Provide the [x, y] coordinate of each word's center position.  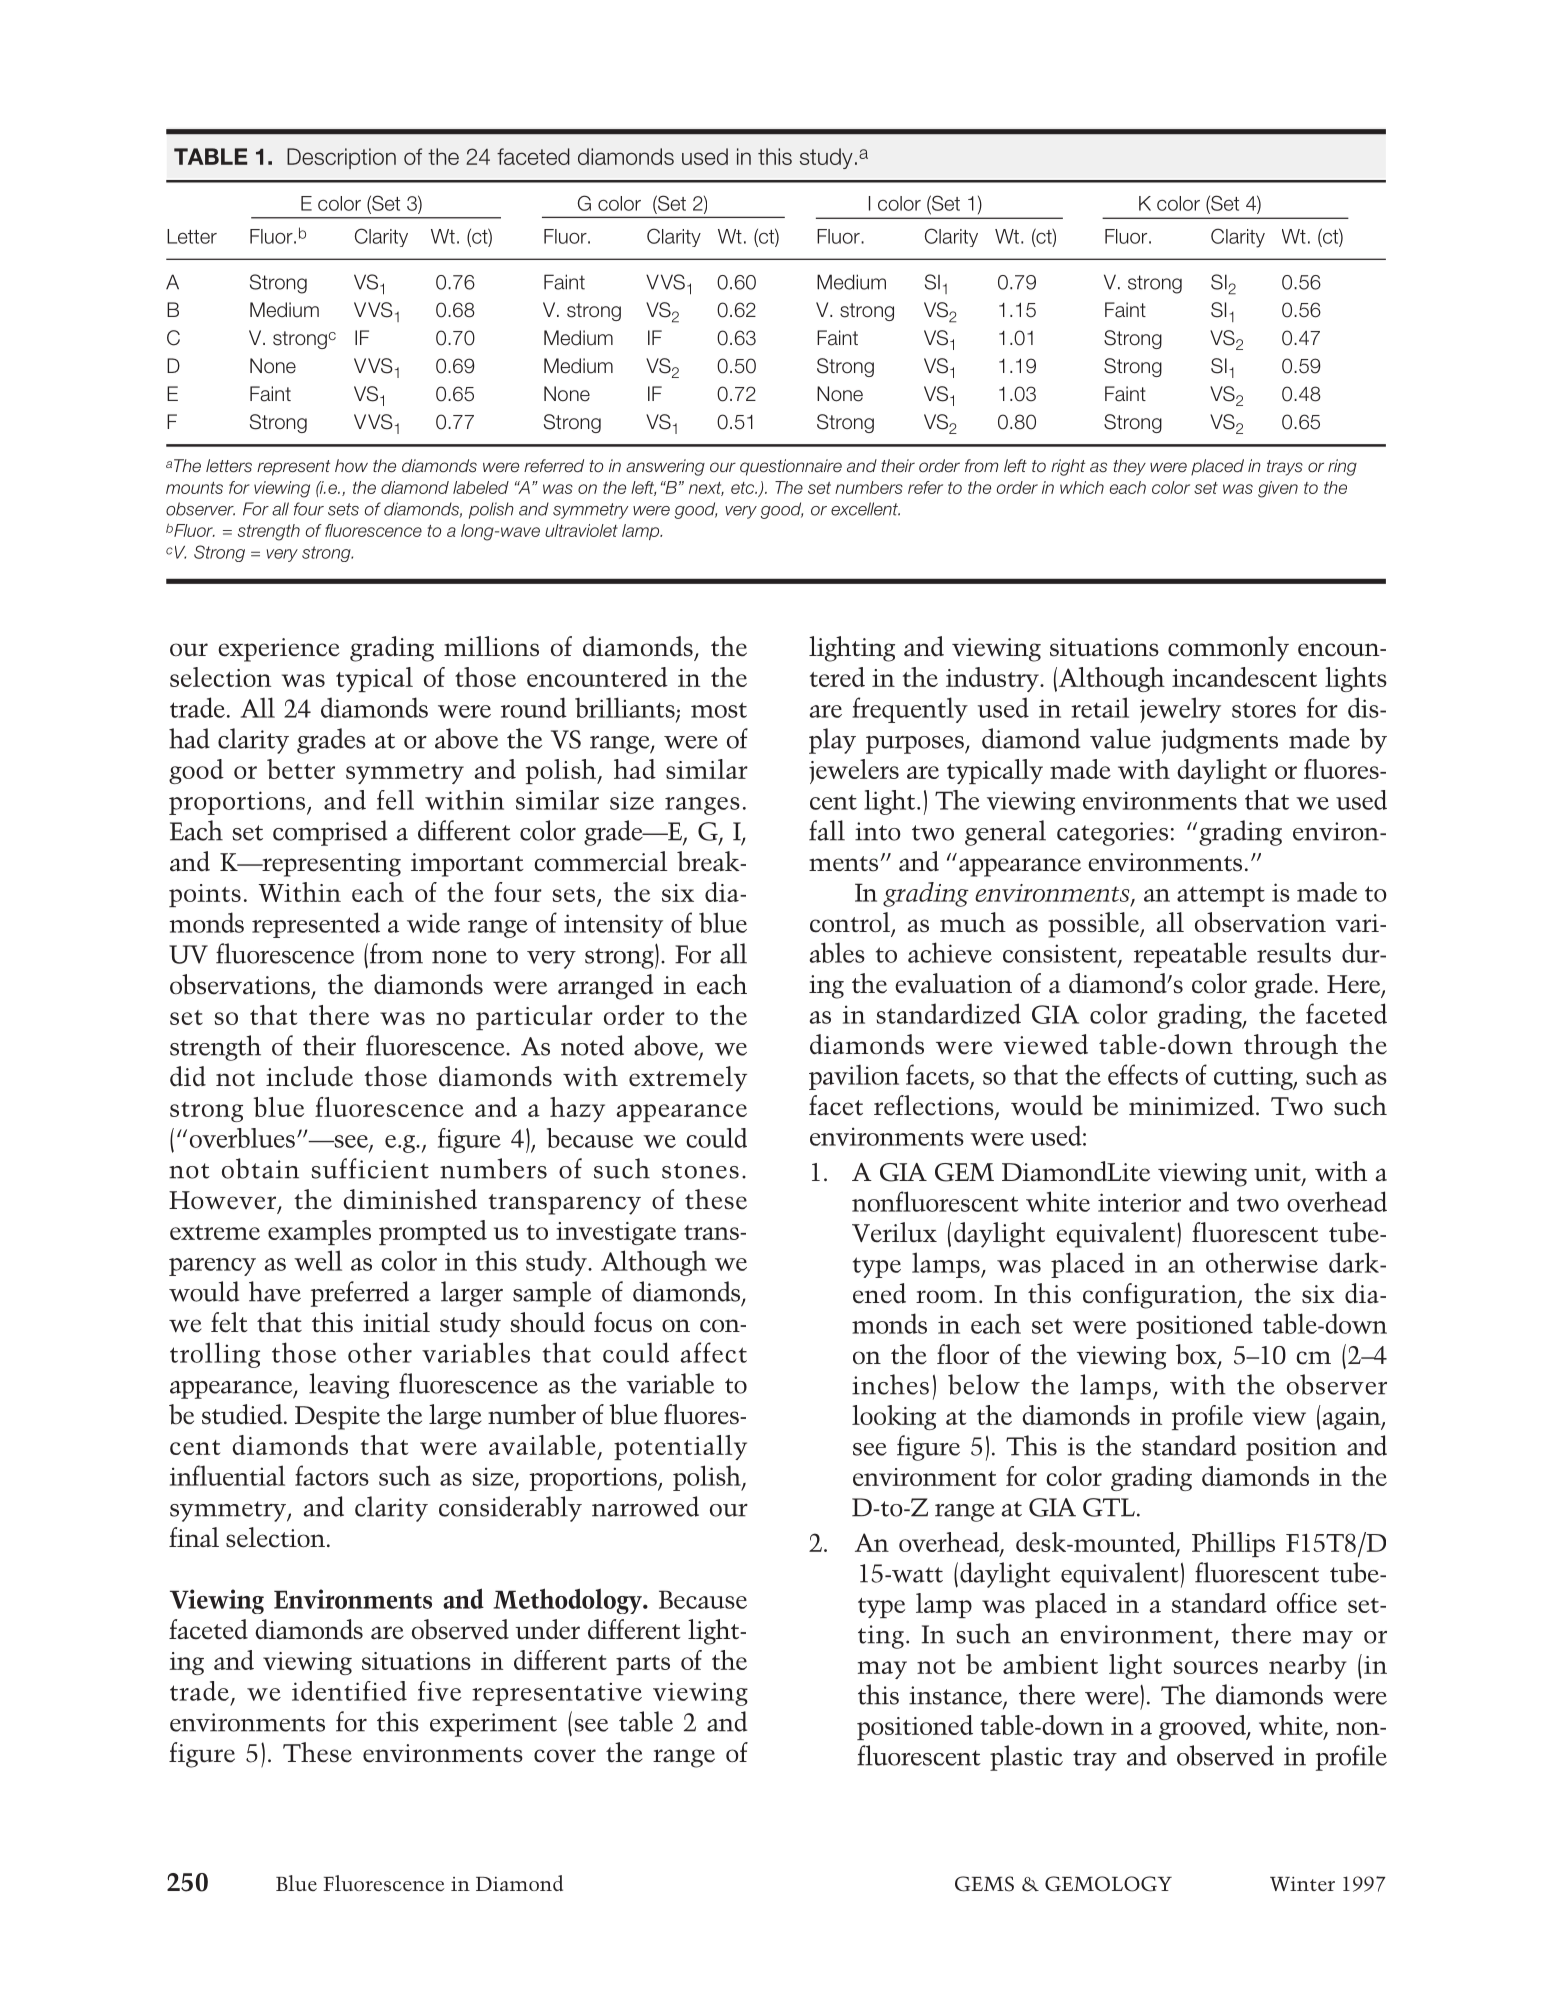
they [1129, 467]
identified [349, 1691]
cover [565, 1756]
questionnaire [791, 467]
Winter [1302, 1883]
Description [341, 158]
